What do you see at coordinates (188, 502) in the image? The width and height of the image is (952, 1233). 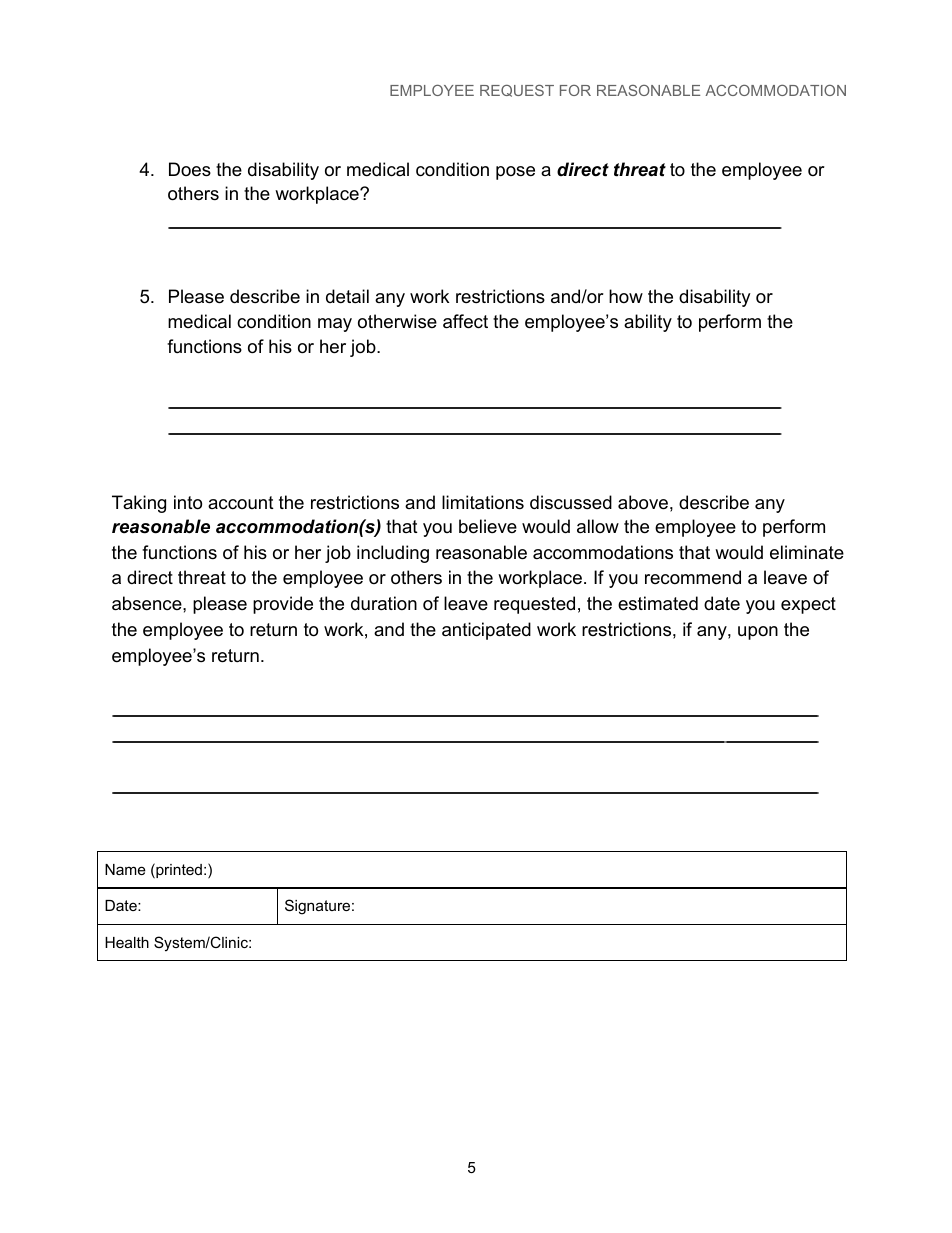 I see `into` at bounding box center [188, 502].
